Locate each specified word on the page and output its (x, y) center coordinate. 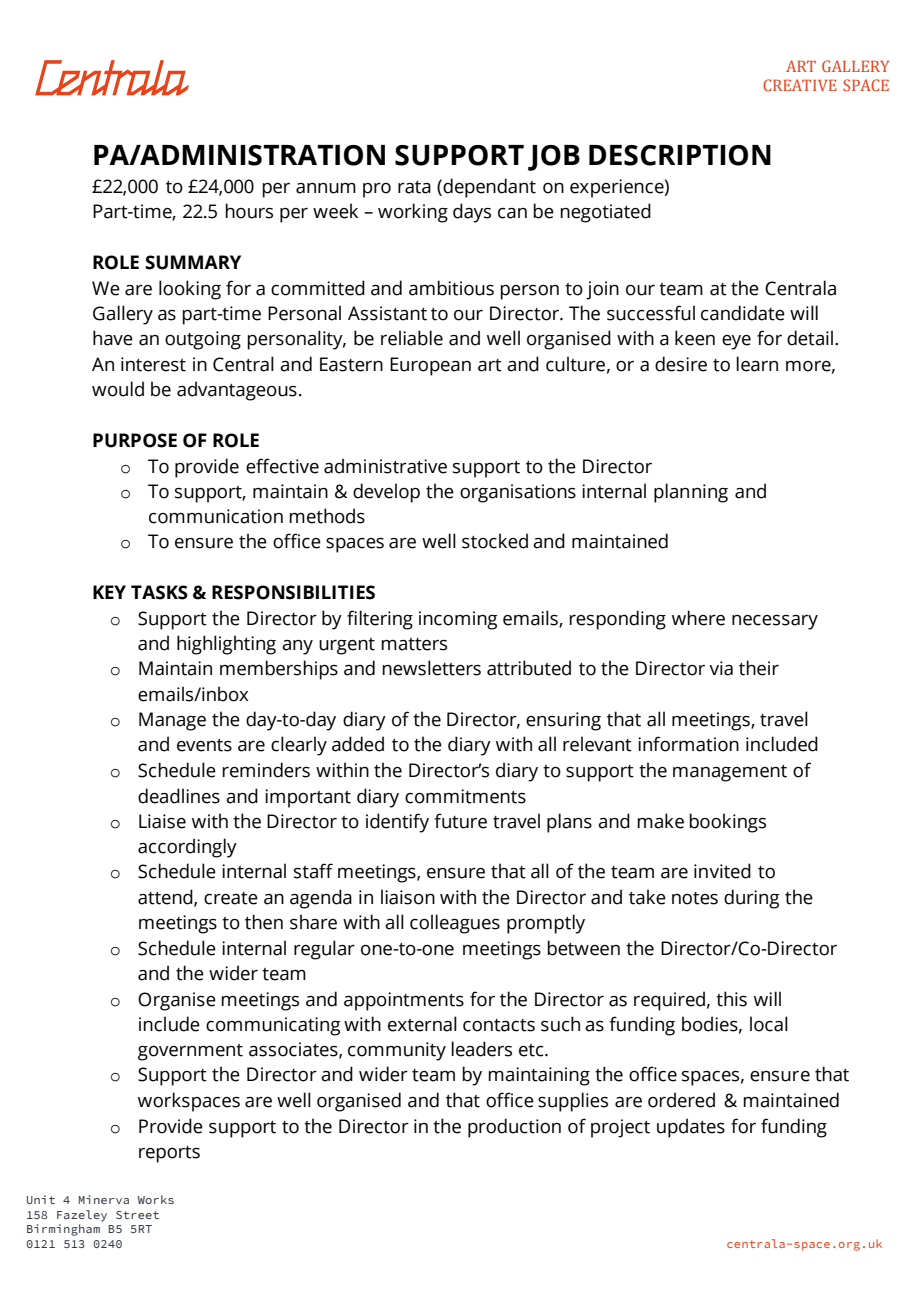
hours (249, 211)
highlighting (226, 645)
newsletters (431, 668)
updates (691, 1128)
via (721, 668)
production (514, 1128)
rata (414, 187)
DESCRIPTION (680, 155)
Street (137, 1215)
